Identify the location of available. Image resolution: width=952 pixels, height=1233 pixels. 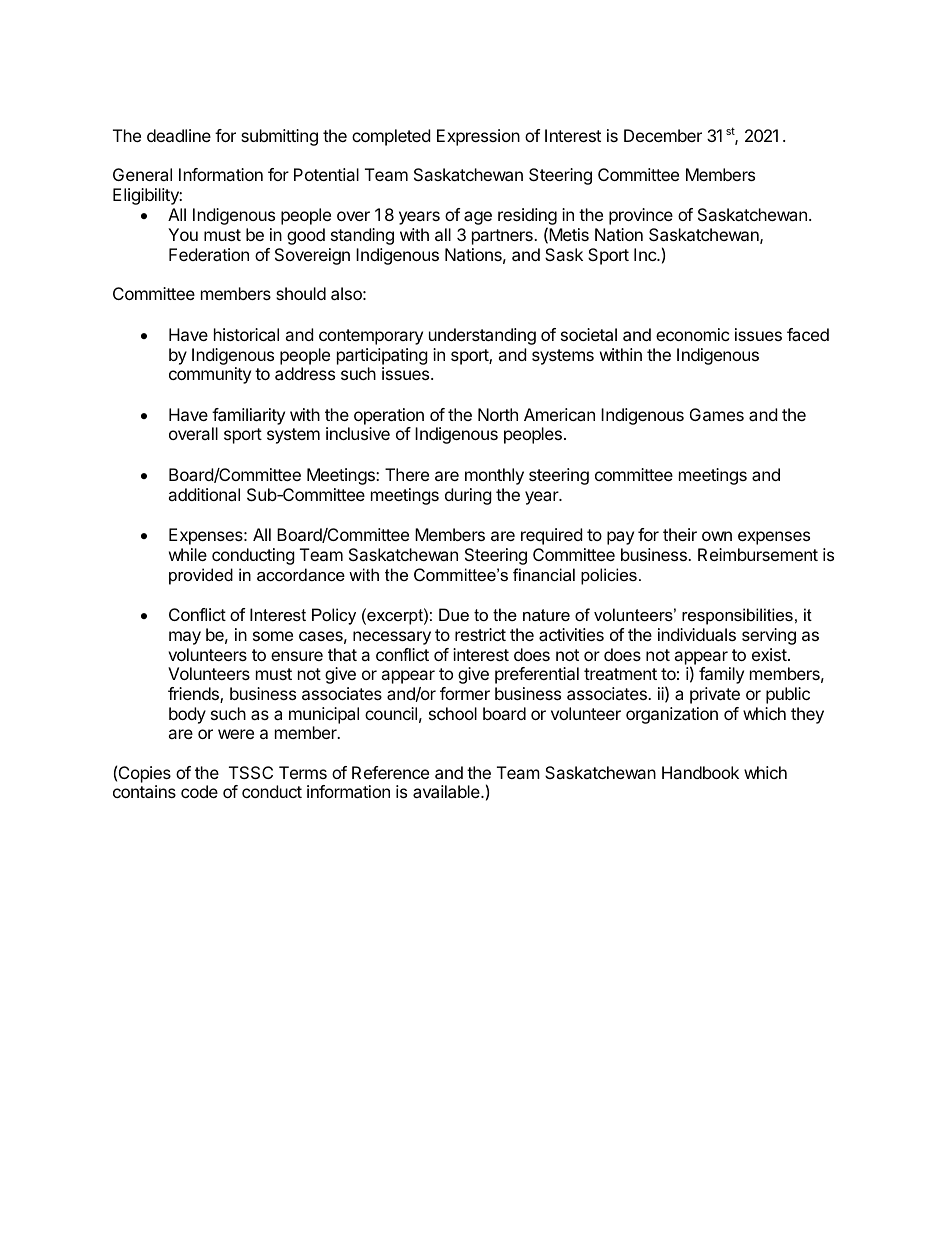
(447, 791).
